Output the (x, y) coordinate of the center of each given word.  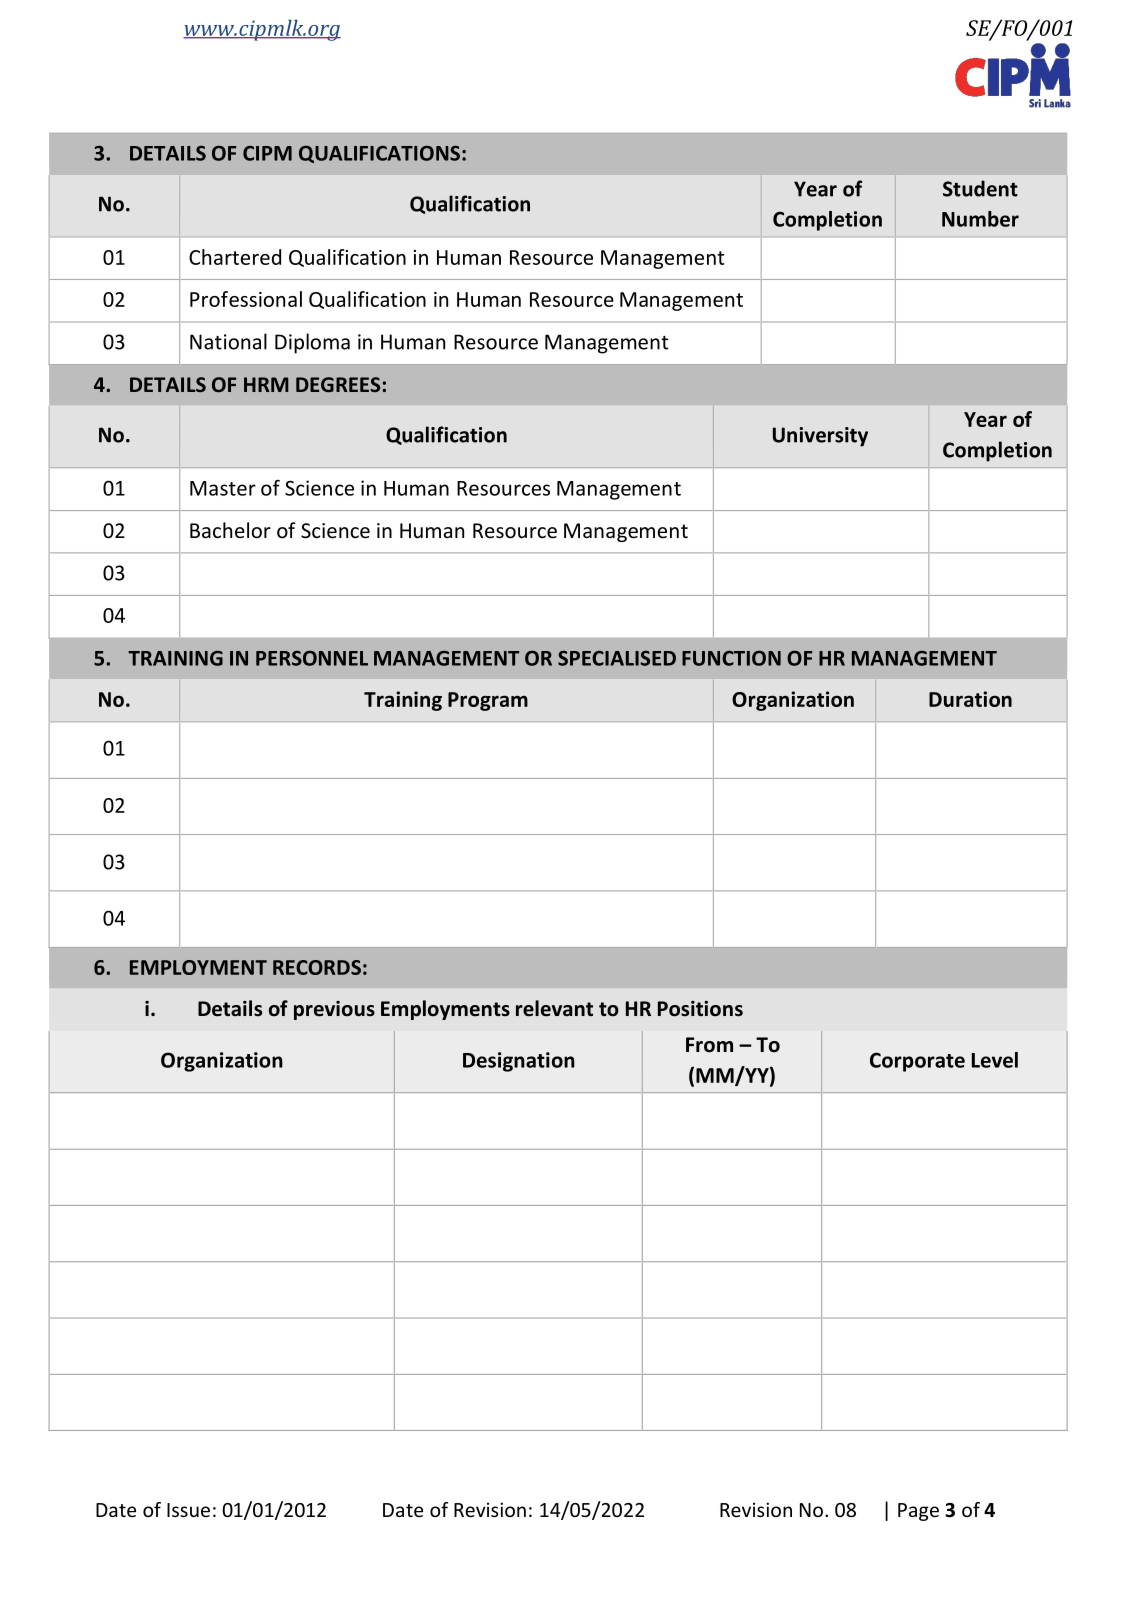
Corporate (917, 1062)
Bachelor (230, 530)
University (820, 437)
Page (918, 1512)
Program (488, 701)
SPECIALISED (617, 658)
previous (334, 1010)
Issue (188, 1510)
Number (980, 219)
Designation (519, 1062)
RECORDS (317, 967)
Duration (970, 699)
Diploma (312, 343)
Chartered (235, 257)
